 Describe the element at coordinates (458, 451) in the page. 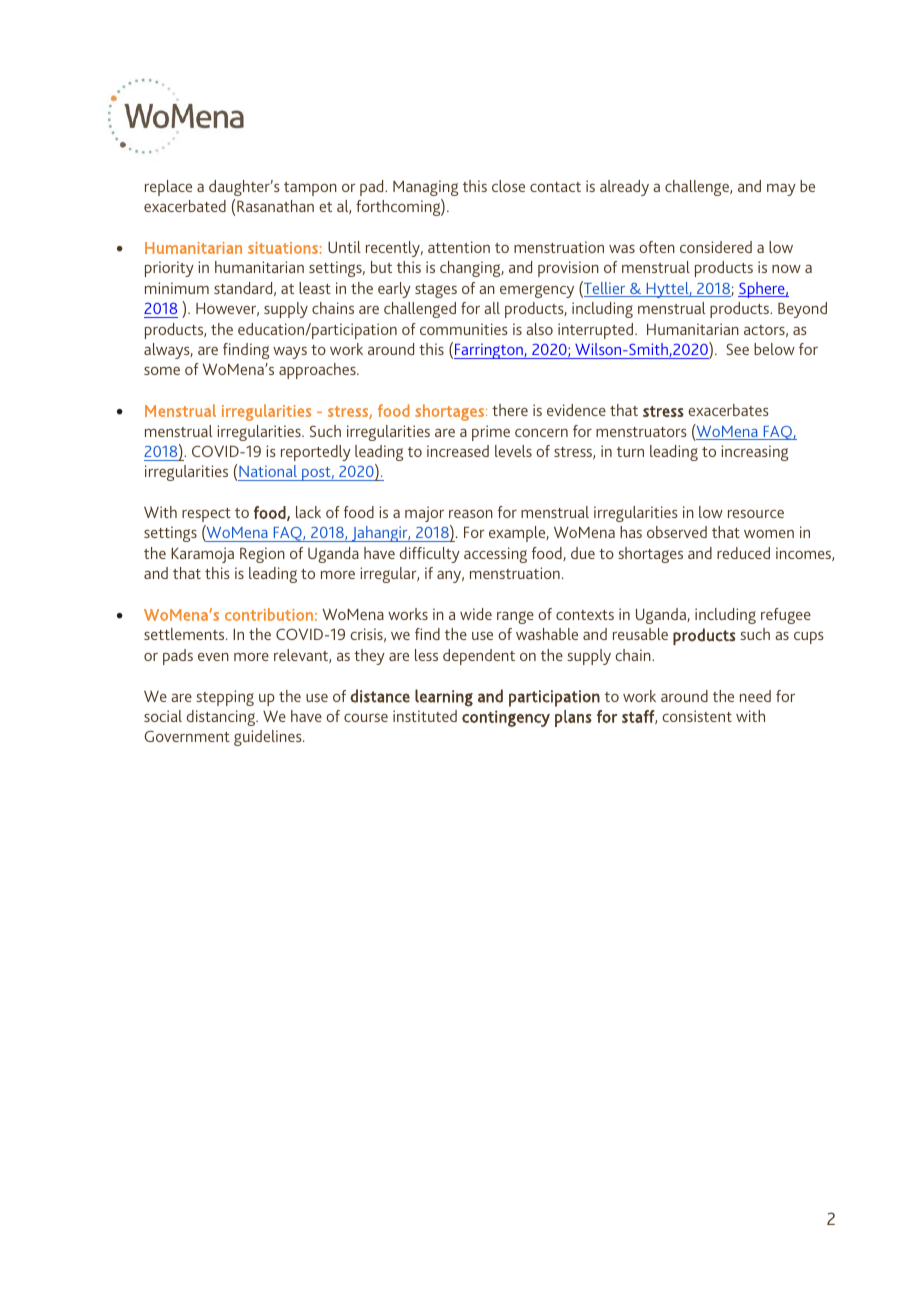

I see `increased` at that location.
